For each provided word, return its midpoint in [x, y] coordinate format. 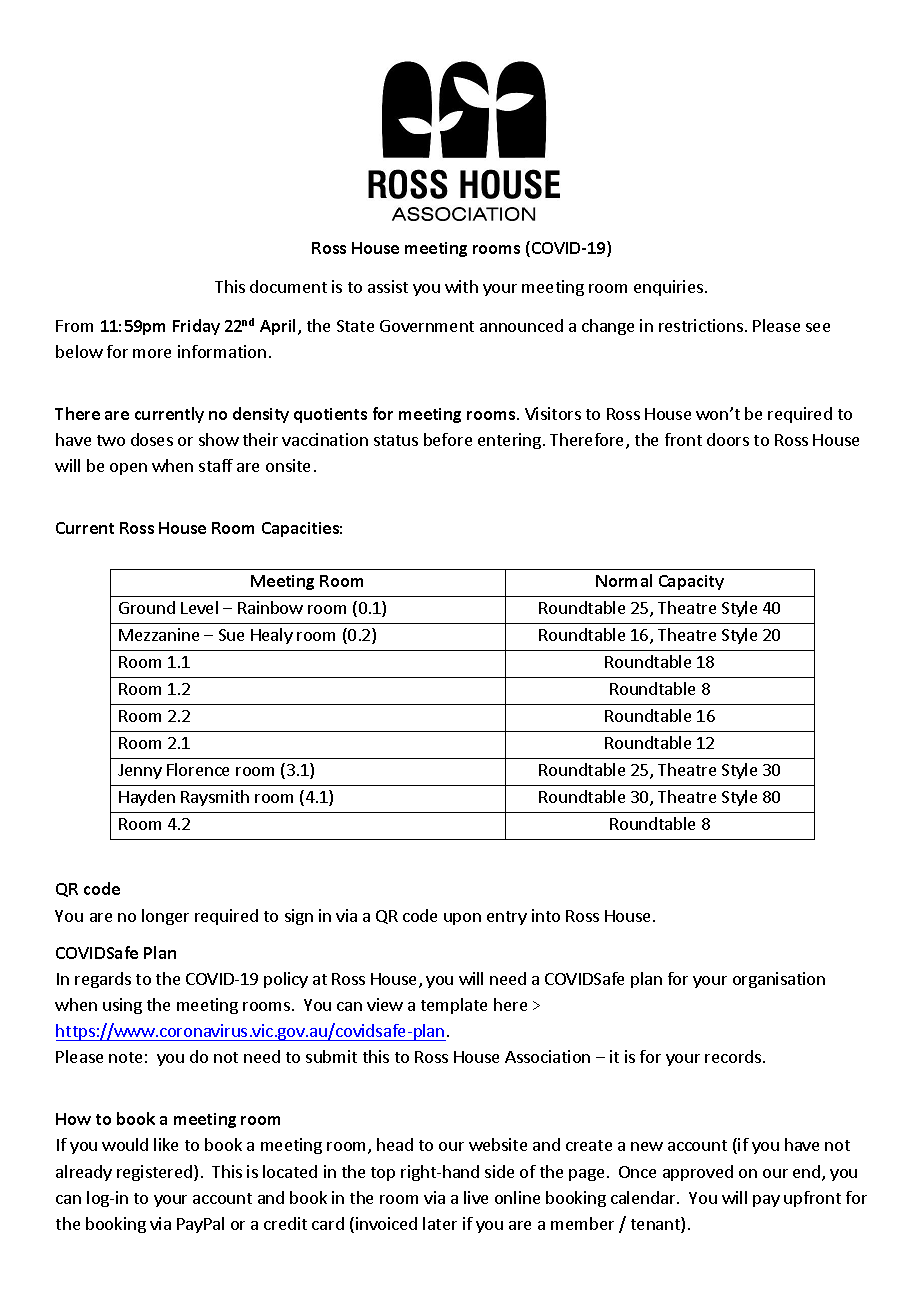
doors [728, 439]
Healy [272, 636]
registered [154, 1173]
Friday [196, 327]
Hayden [147, 798]
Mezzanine [159, 634]
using [122, 1006]
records [734, 1056]
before [448, 439]
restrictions [701, 325]
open [128, 469]
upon [462, 919]
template [454, 1006]
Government [427, 326]
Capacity [691, 582]
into [546, 915]
